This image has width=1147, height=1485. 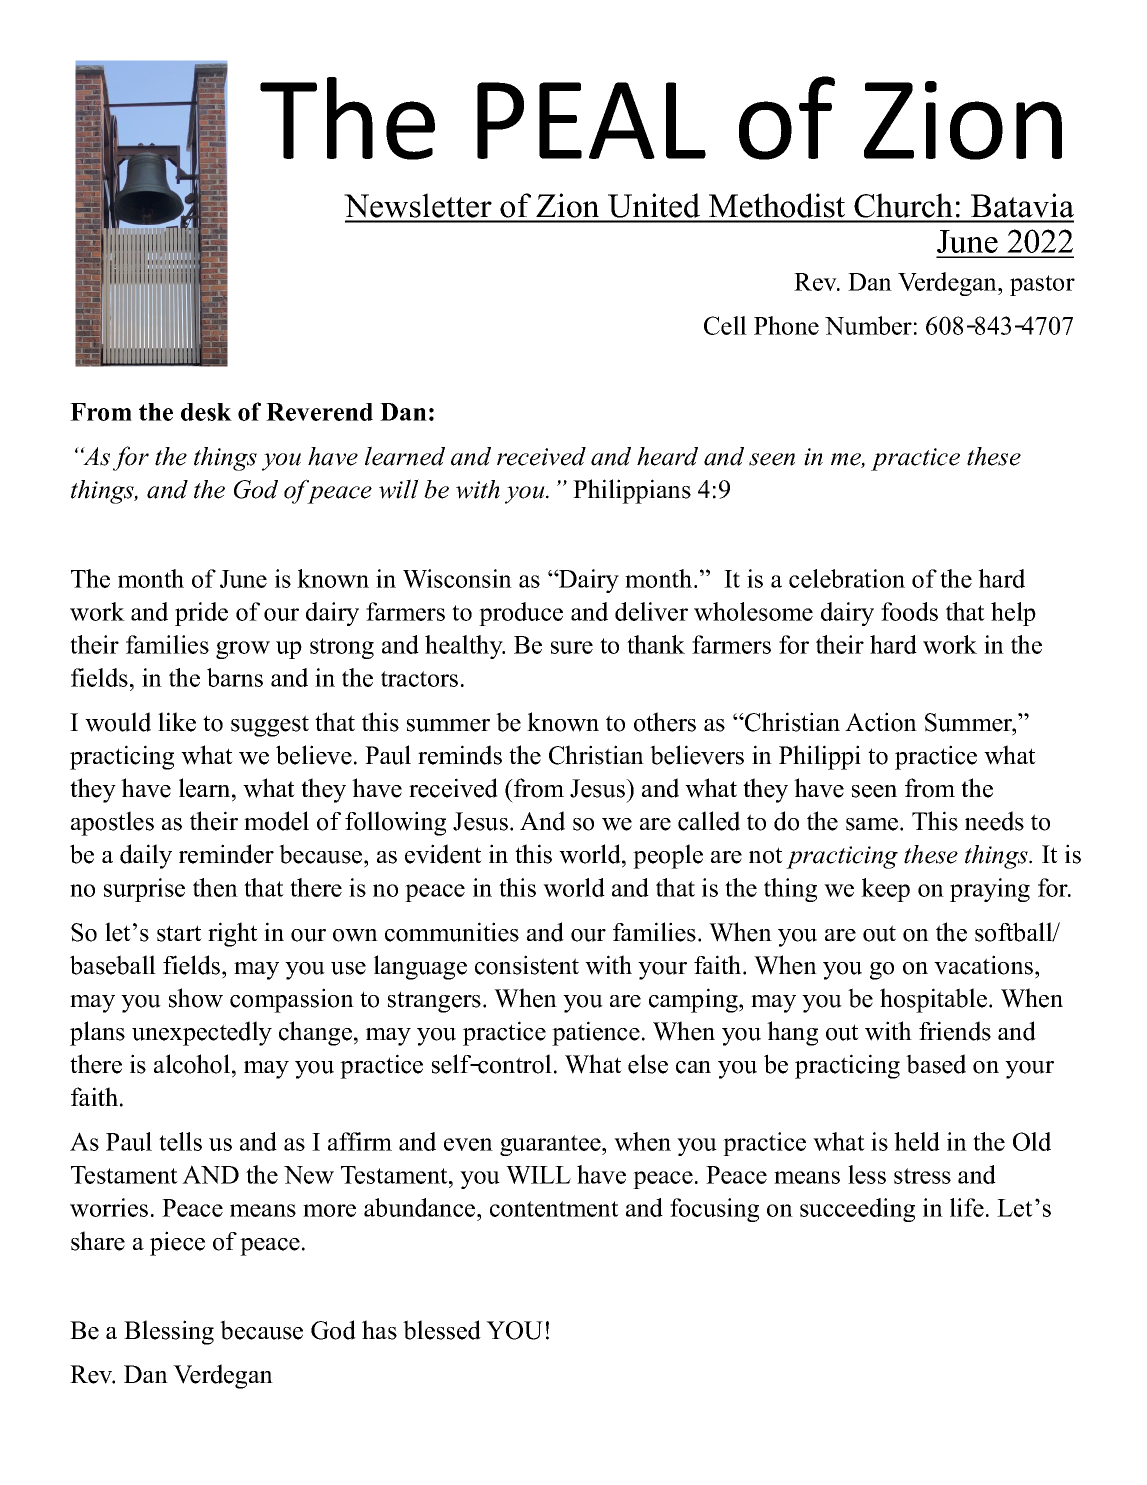 What do you see at coordinates (665, 722) in the image?
I see `others` at bounding box center [665, 722].
